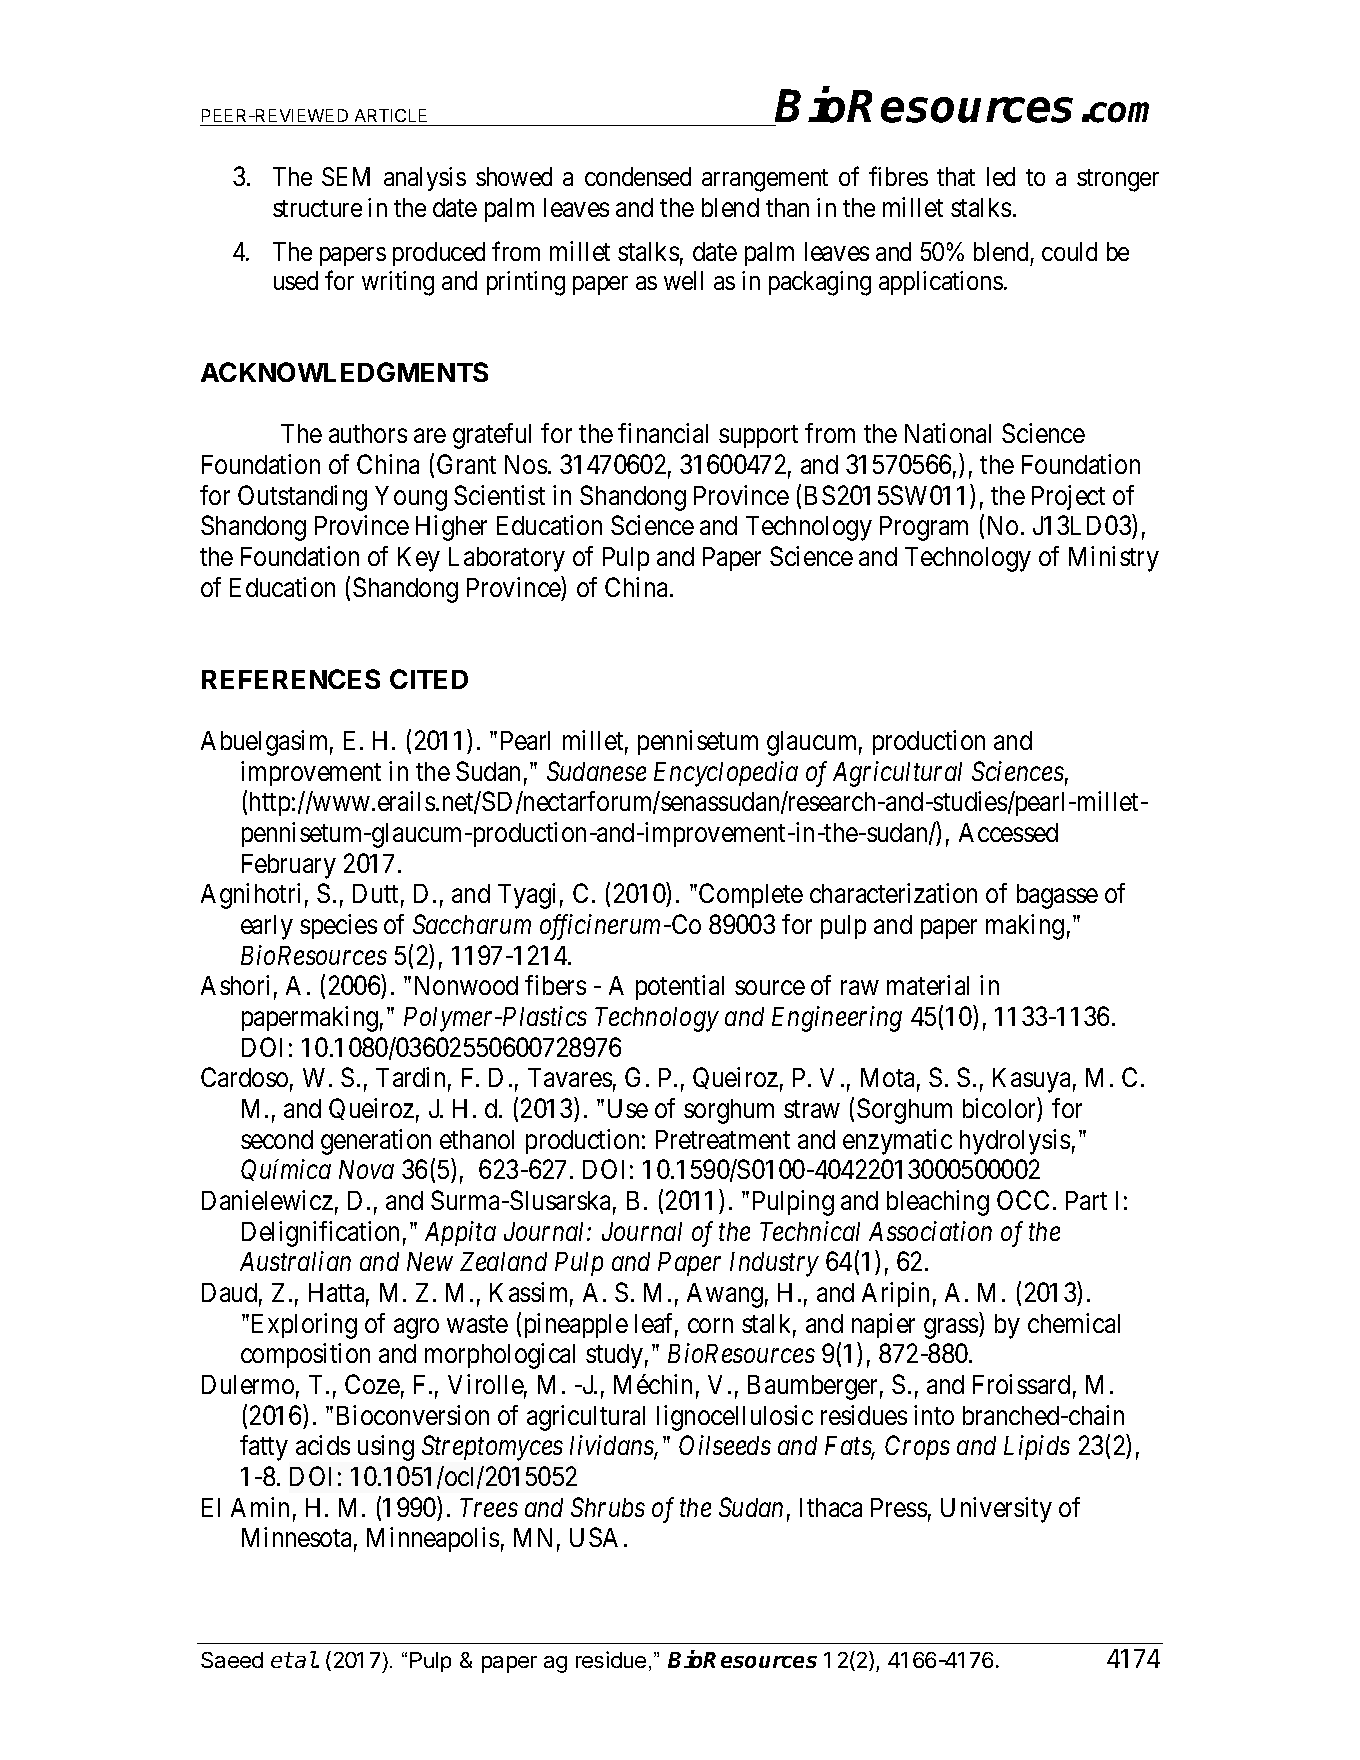  I want to click on characterization, so click(893, 893).
